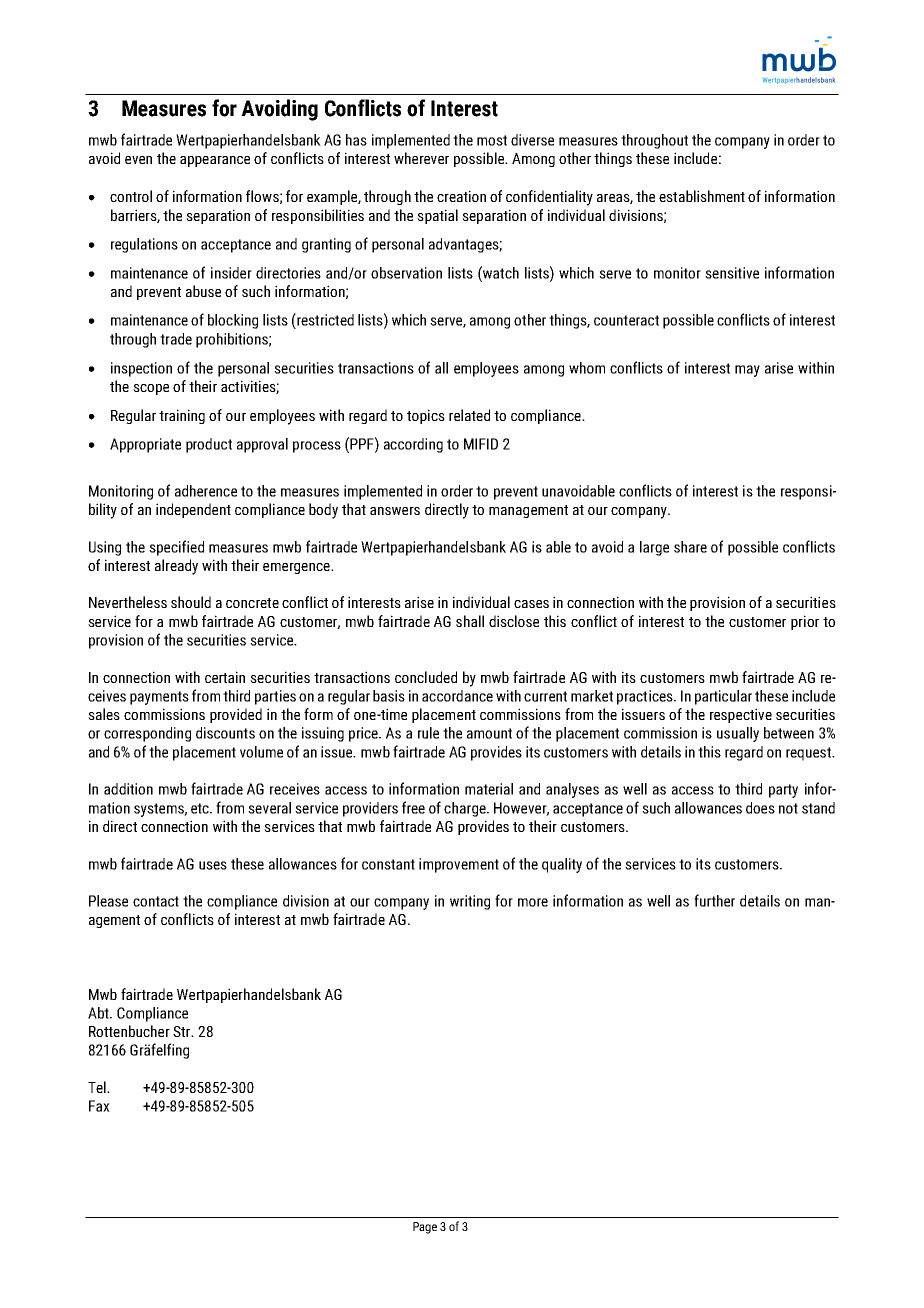 The image size is (924, 1308). I want to click on particular, so click(723, 697).
